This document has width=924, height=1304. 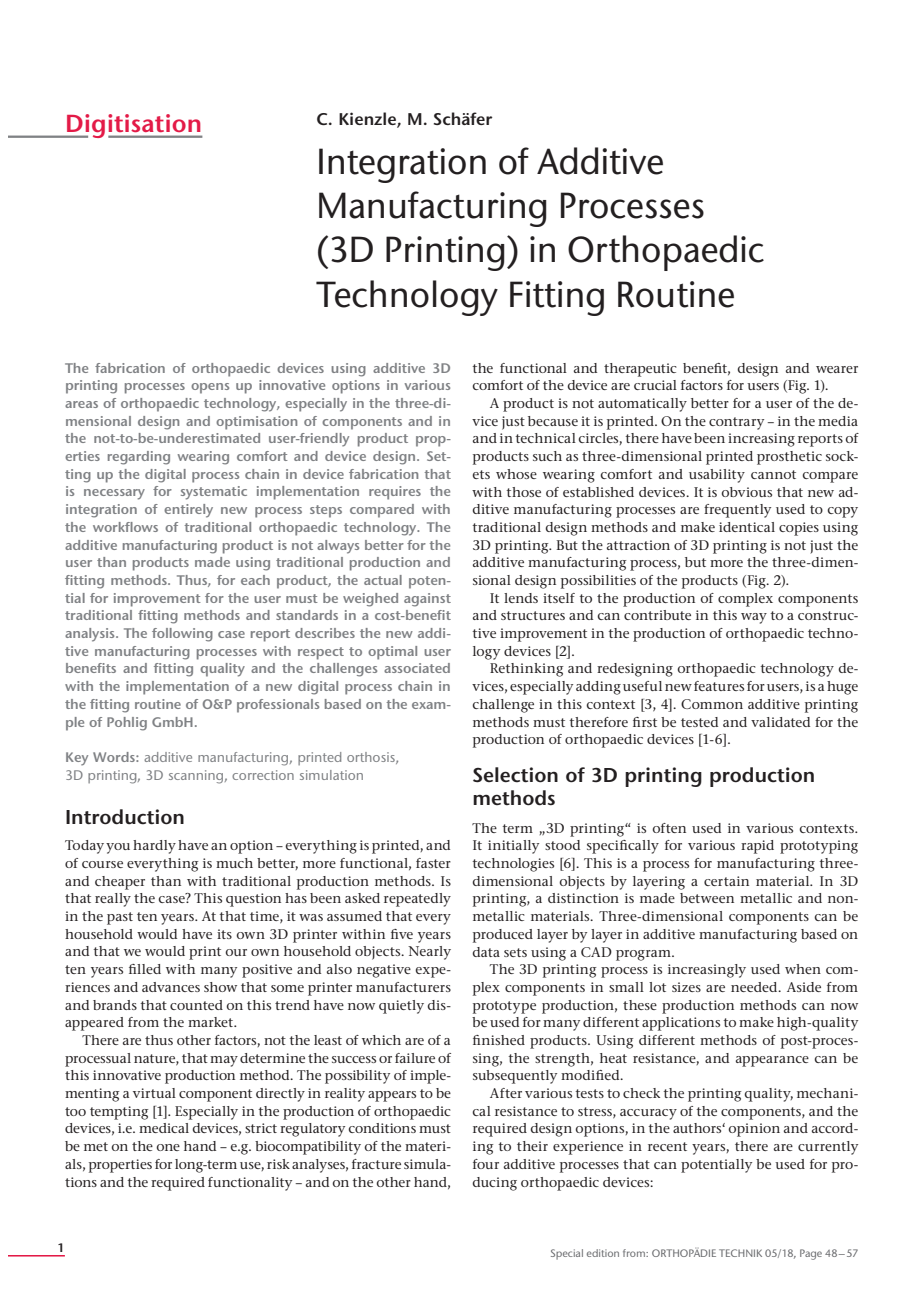 I want to click on risk, so click(x=278, y=1164).
